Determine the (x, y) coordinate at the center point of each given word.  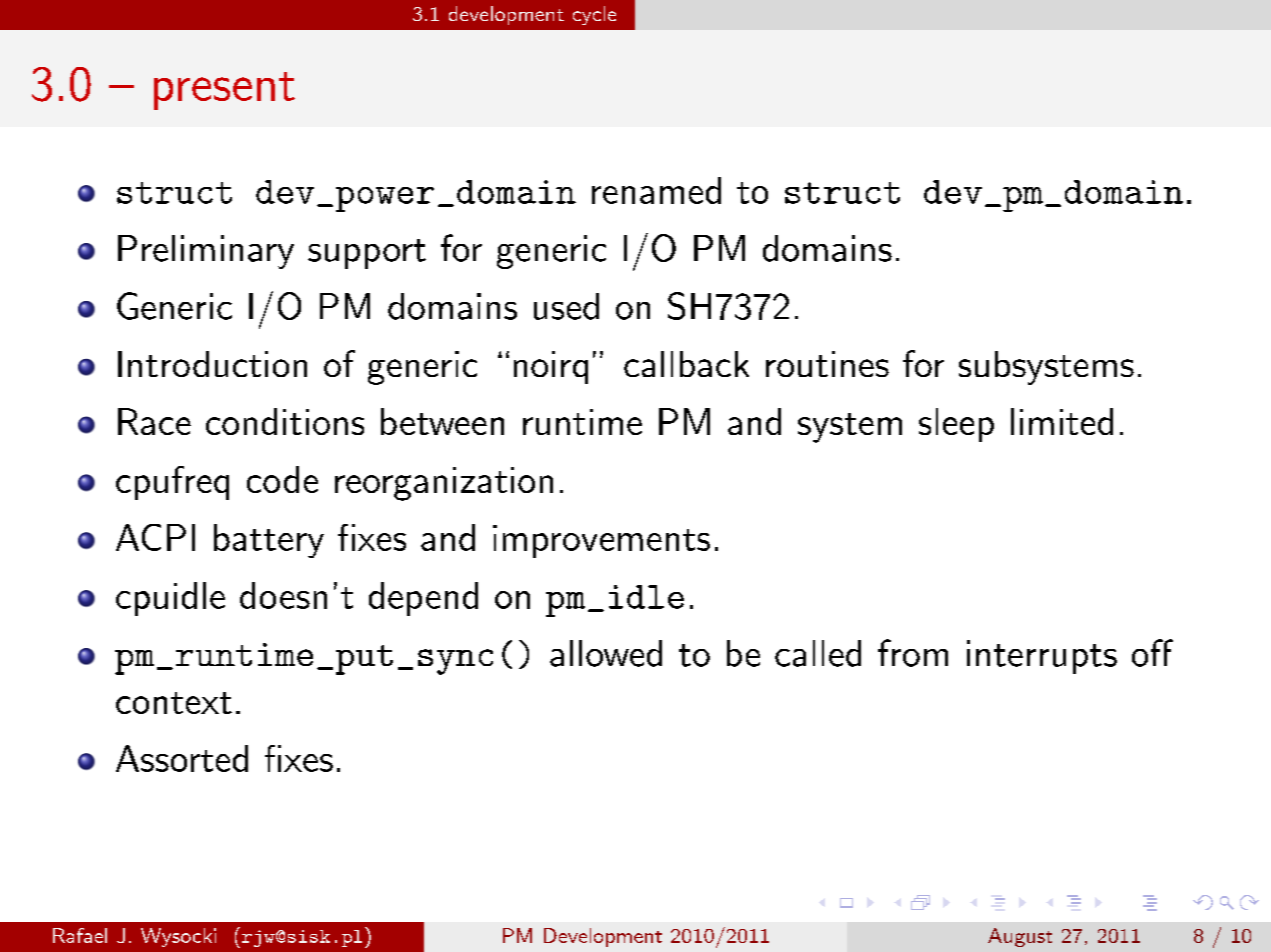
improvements (601, 541)
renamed (656, 190)
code (282, 479)
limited (1062, 421)
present (224, 91)
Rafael (80, 935)
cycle (594, 15)
